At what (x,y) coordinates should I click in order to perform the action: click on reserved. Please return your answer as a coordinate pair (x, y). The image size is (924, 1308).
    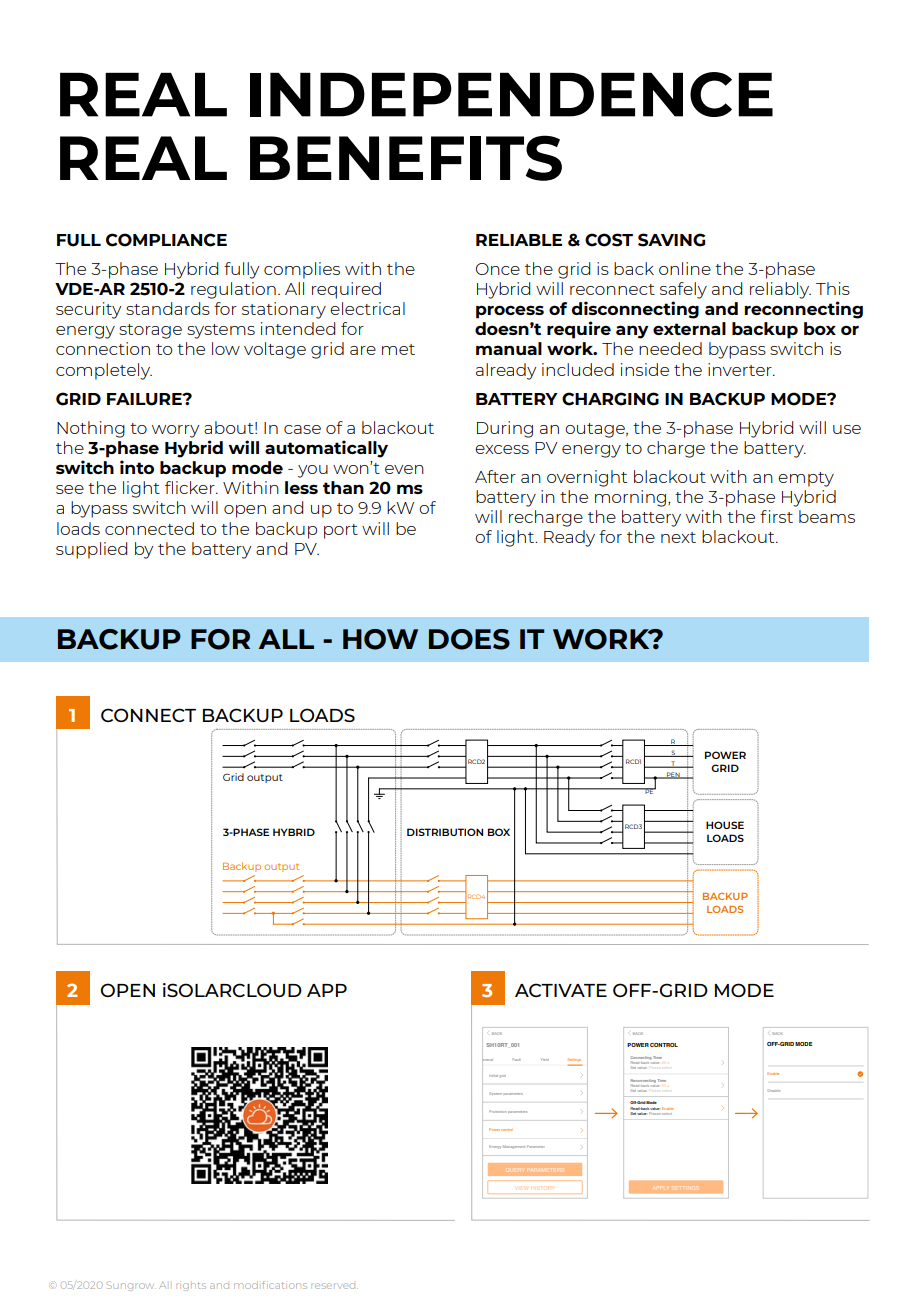
    Looking at the image, I should click on (334, 1286).
